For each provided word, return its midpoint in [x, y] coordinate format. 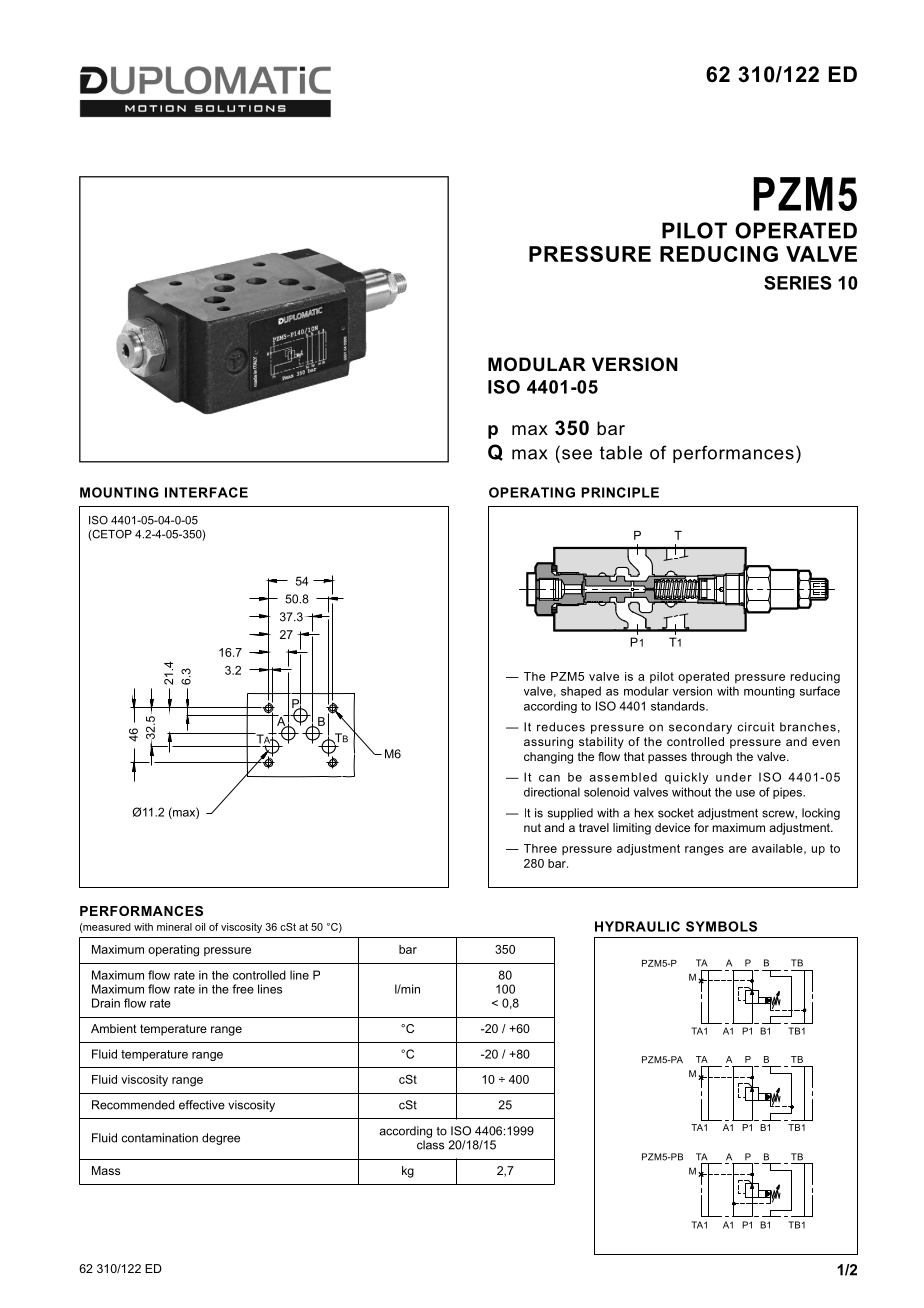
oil [200, 927]
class [430, 1145]
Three [540, 848]
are [738, 849]
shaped [581, 692]
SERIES [798, 283]
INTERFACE [206, 492]
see [577, 454]
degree [221, 1139]
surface [820, 691]
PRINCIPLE [620, 492]
